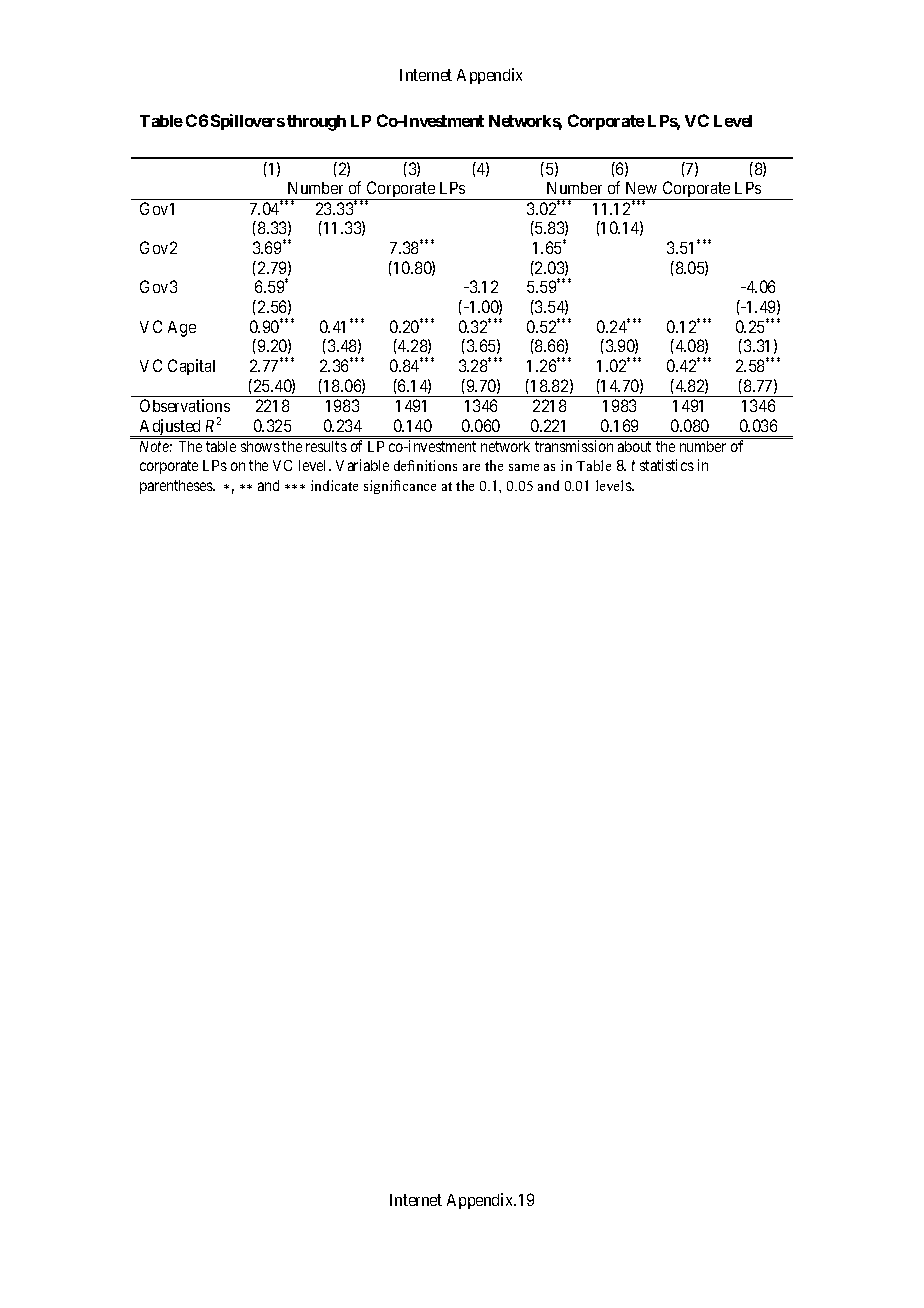  I want to click on about, so click(634, 446).
